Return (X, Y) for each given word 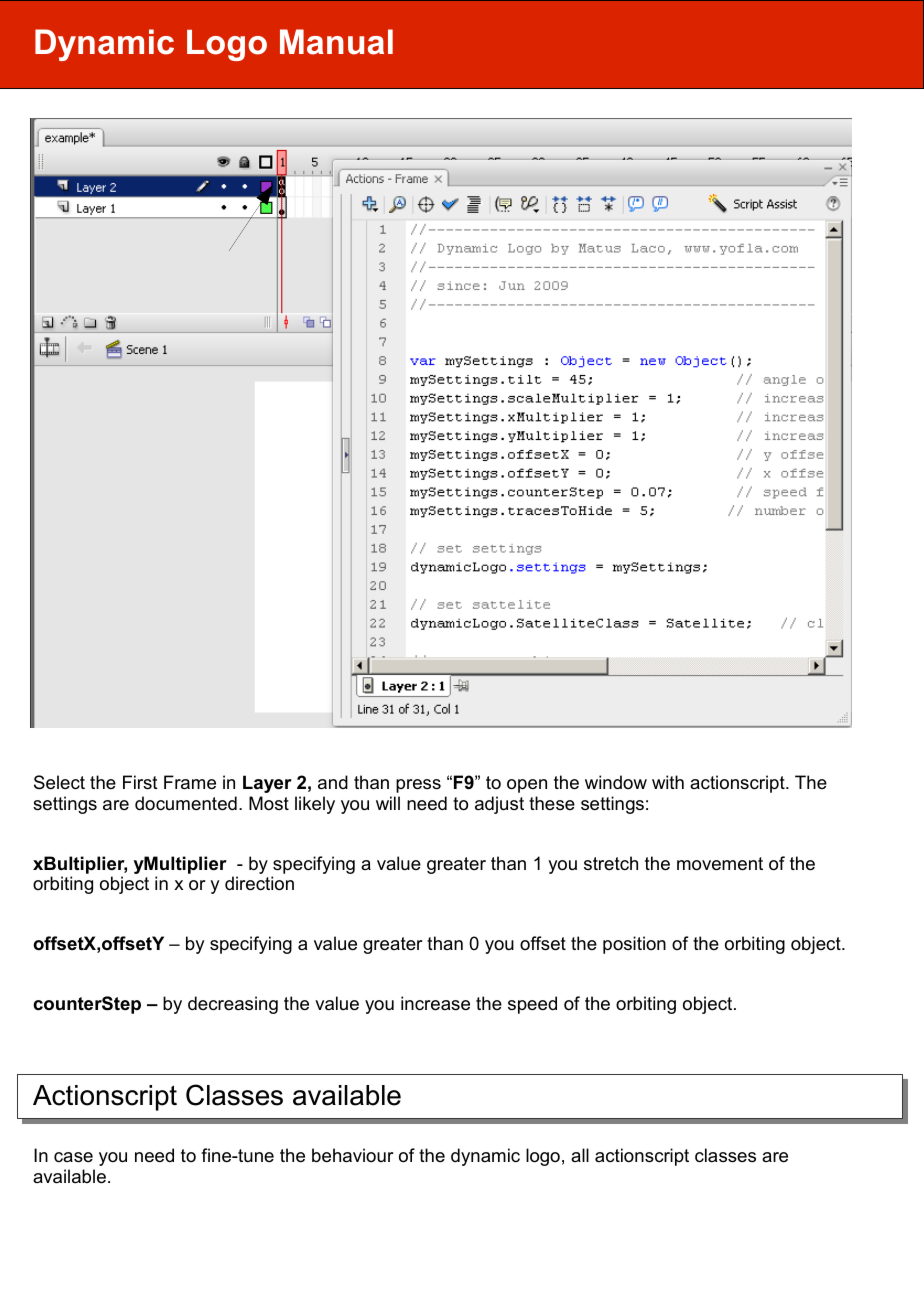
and (333, 782)
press (418, 786)
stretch (611, 863)
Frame (190, 782)
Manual (336, 42)
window (616, 782)
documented (186, 803)
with (668, 782)
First (140, 782)
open (527, 786)
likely (315, 805)
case (73, 1157)
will (388, 803)
